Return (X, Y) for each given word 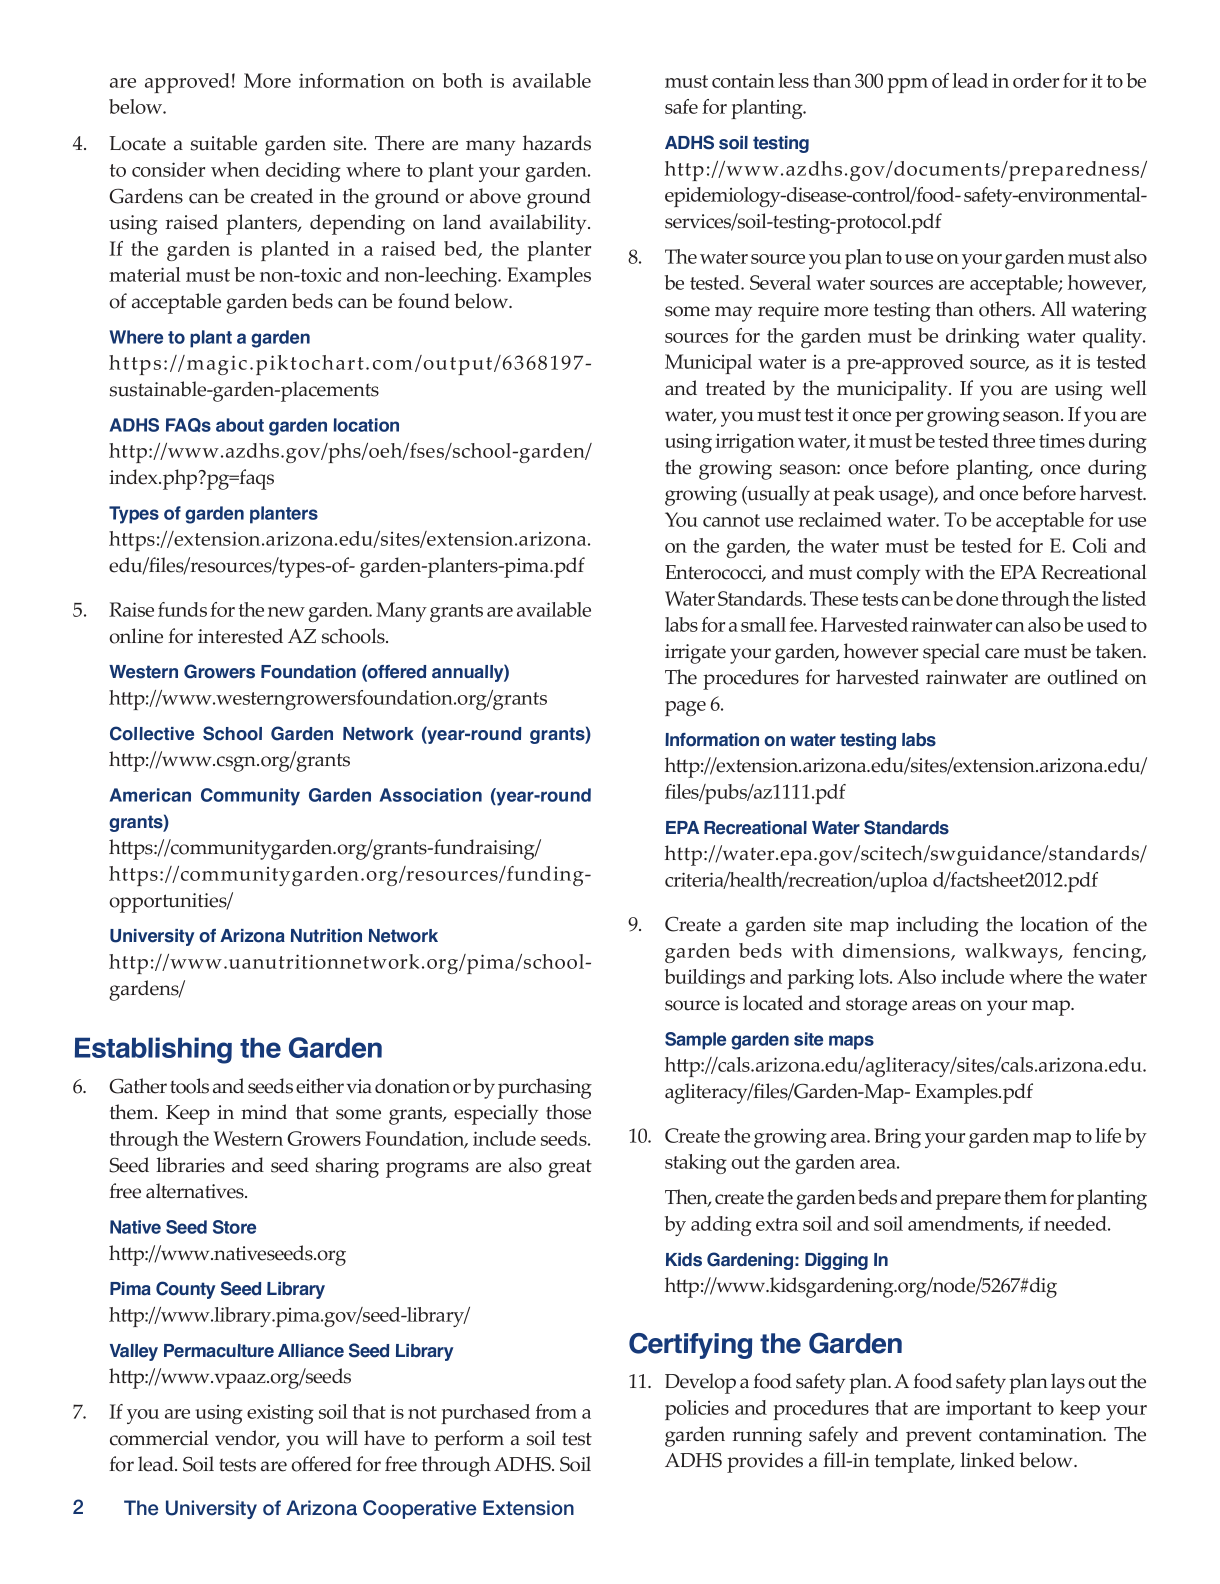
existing (280, 1414)
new (286, 612)
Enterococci (715, 573)
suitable (224, 143)
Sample (695, 1041)
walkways (1012, 953)
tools (189, 1086)
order (1036, 80)
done (977, 598)
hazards (557, 143)
